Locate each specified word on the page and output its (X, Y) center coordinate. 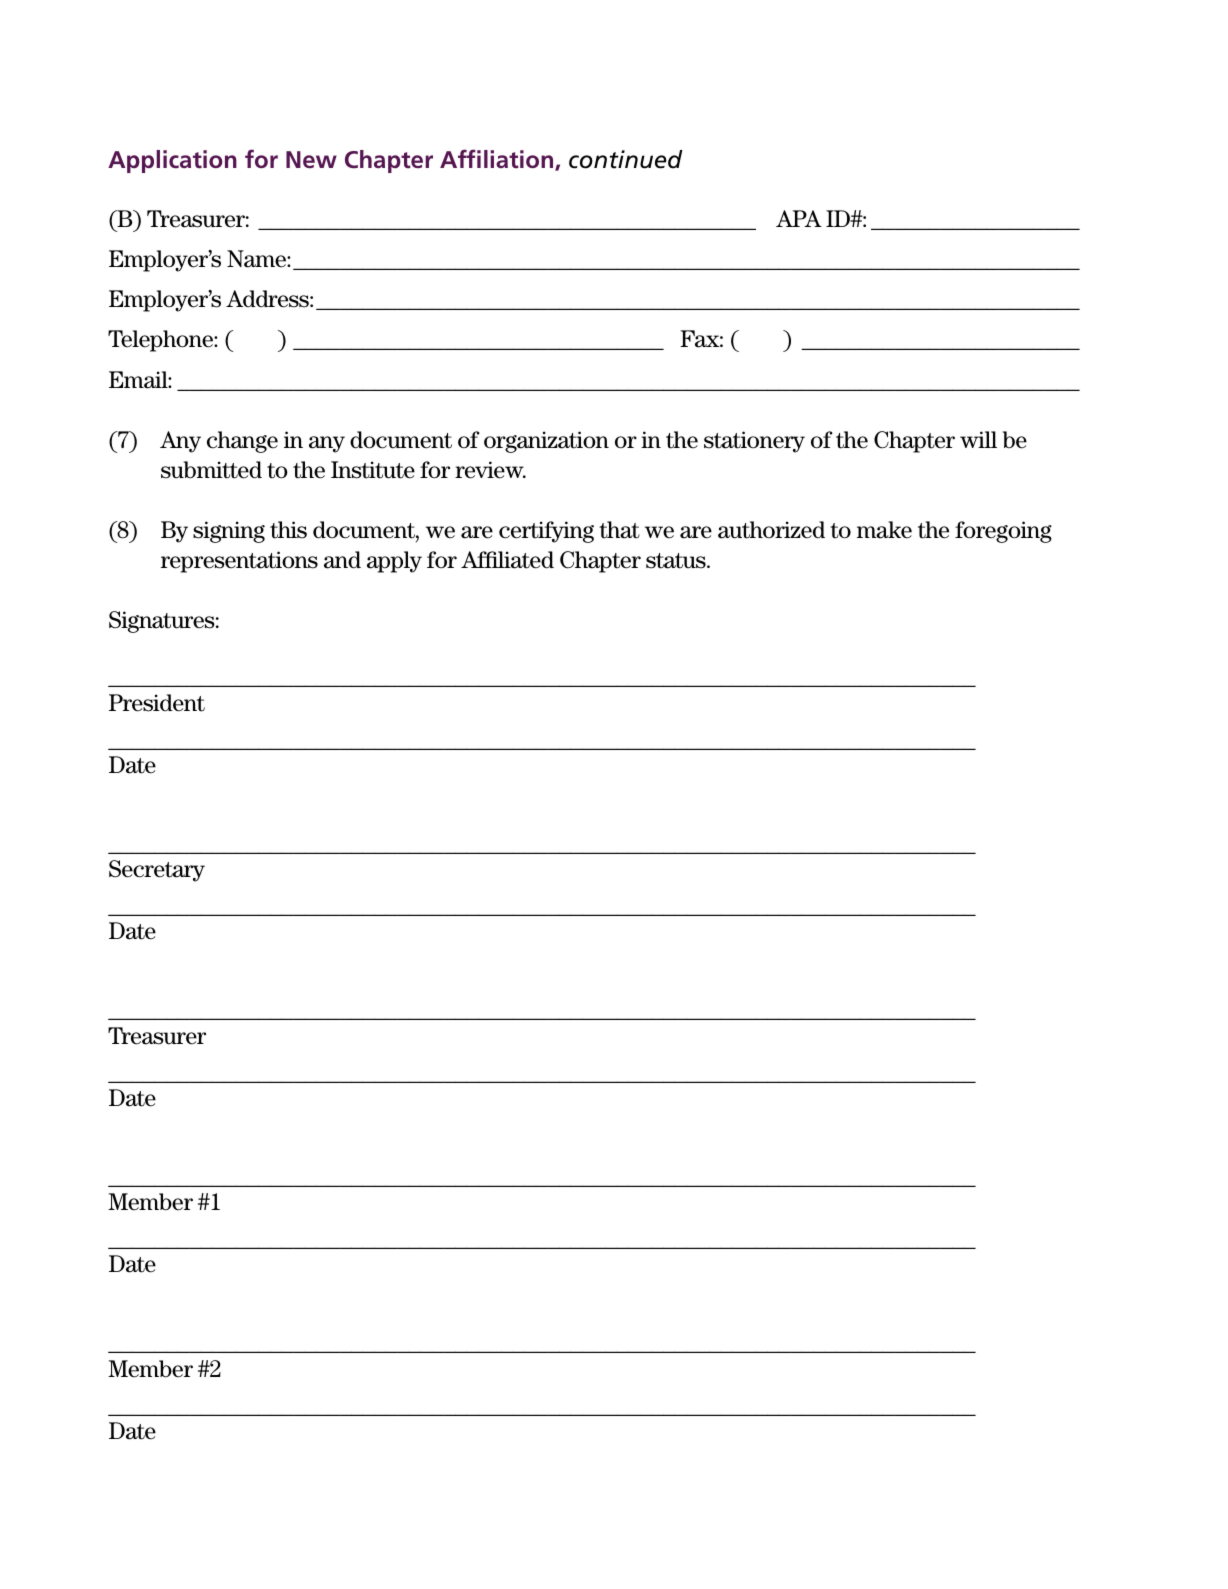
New (311, 159)
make (884, 530)
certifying (546, 532)
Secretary (157, 871)
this (288, 530)
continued (626, 159)
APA (799, 218)
